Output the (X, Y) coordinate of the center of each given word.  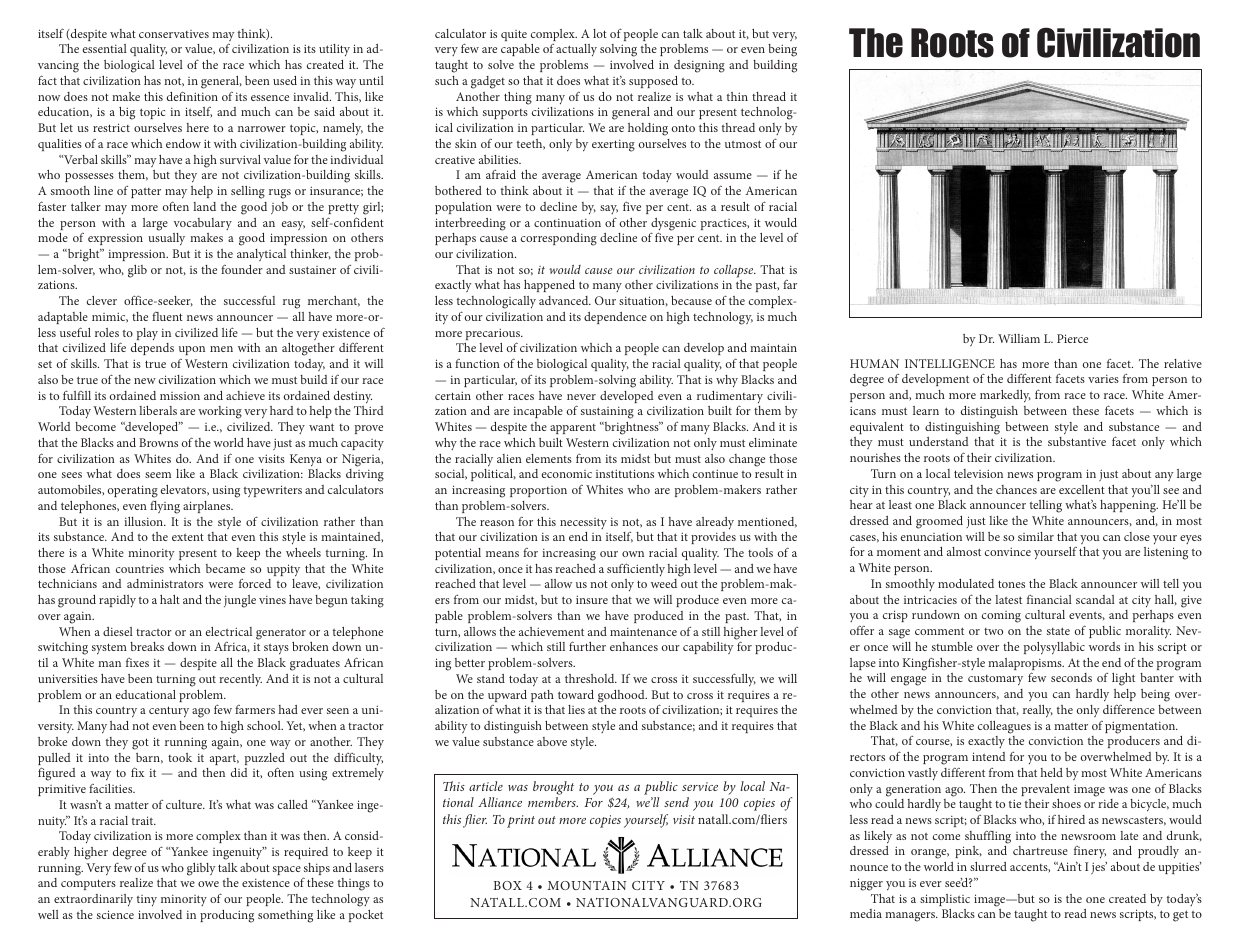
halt (170, 599)
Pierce (1072, 338)
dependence (615, 318)
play (147, 334)
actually (576, 50)
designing (699, 66)
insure (592, 599)
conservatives (174, 34)
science (115, 914)
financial (1049, 599)
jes (1099, 868)
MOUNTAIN (587, 885)
